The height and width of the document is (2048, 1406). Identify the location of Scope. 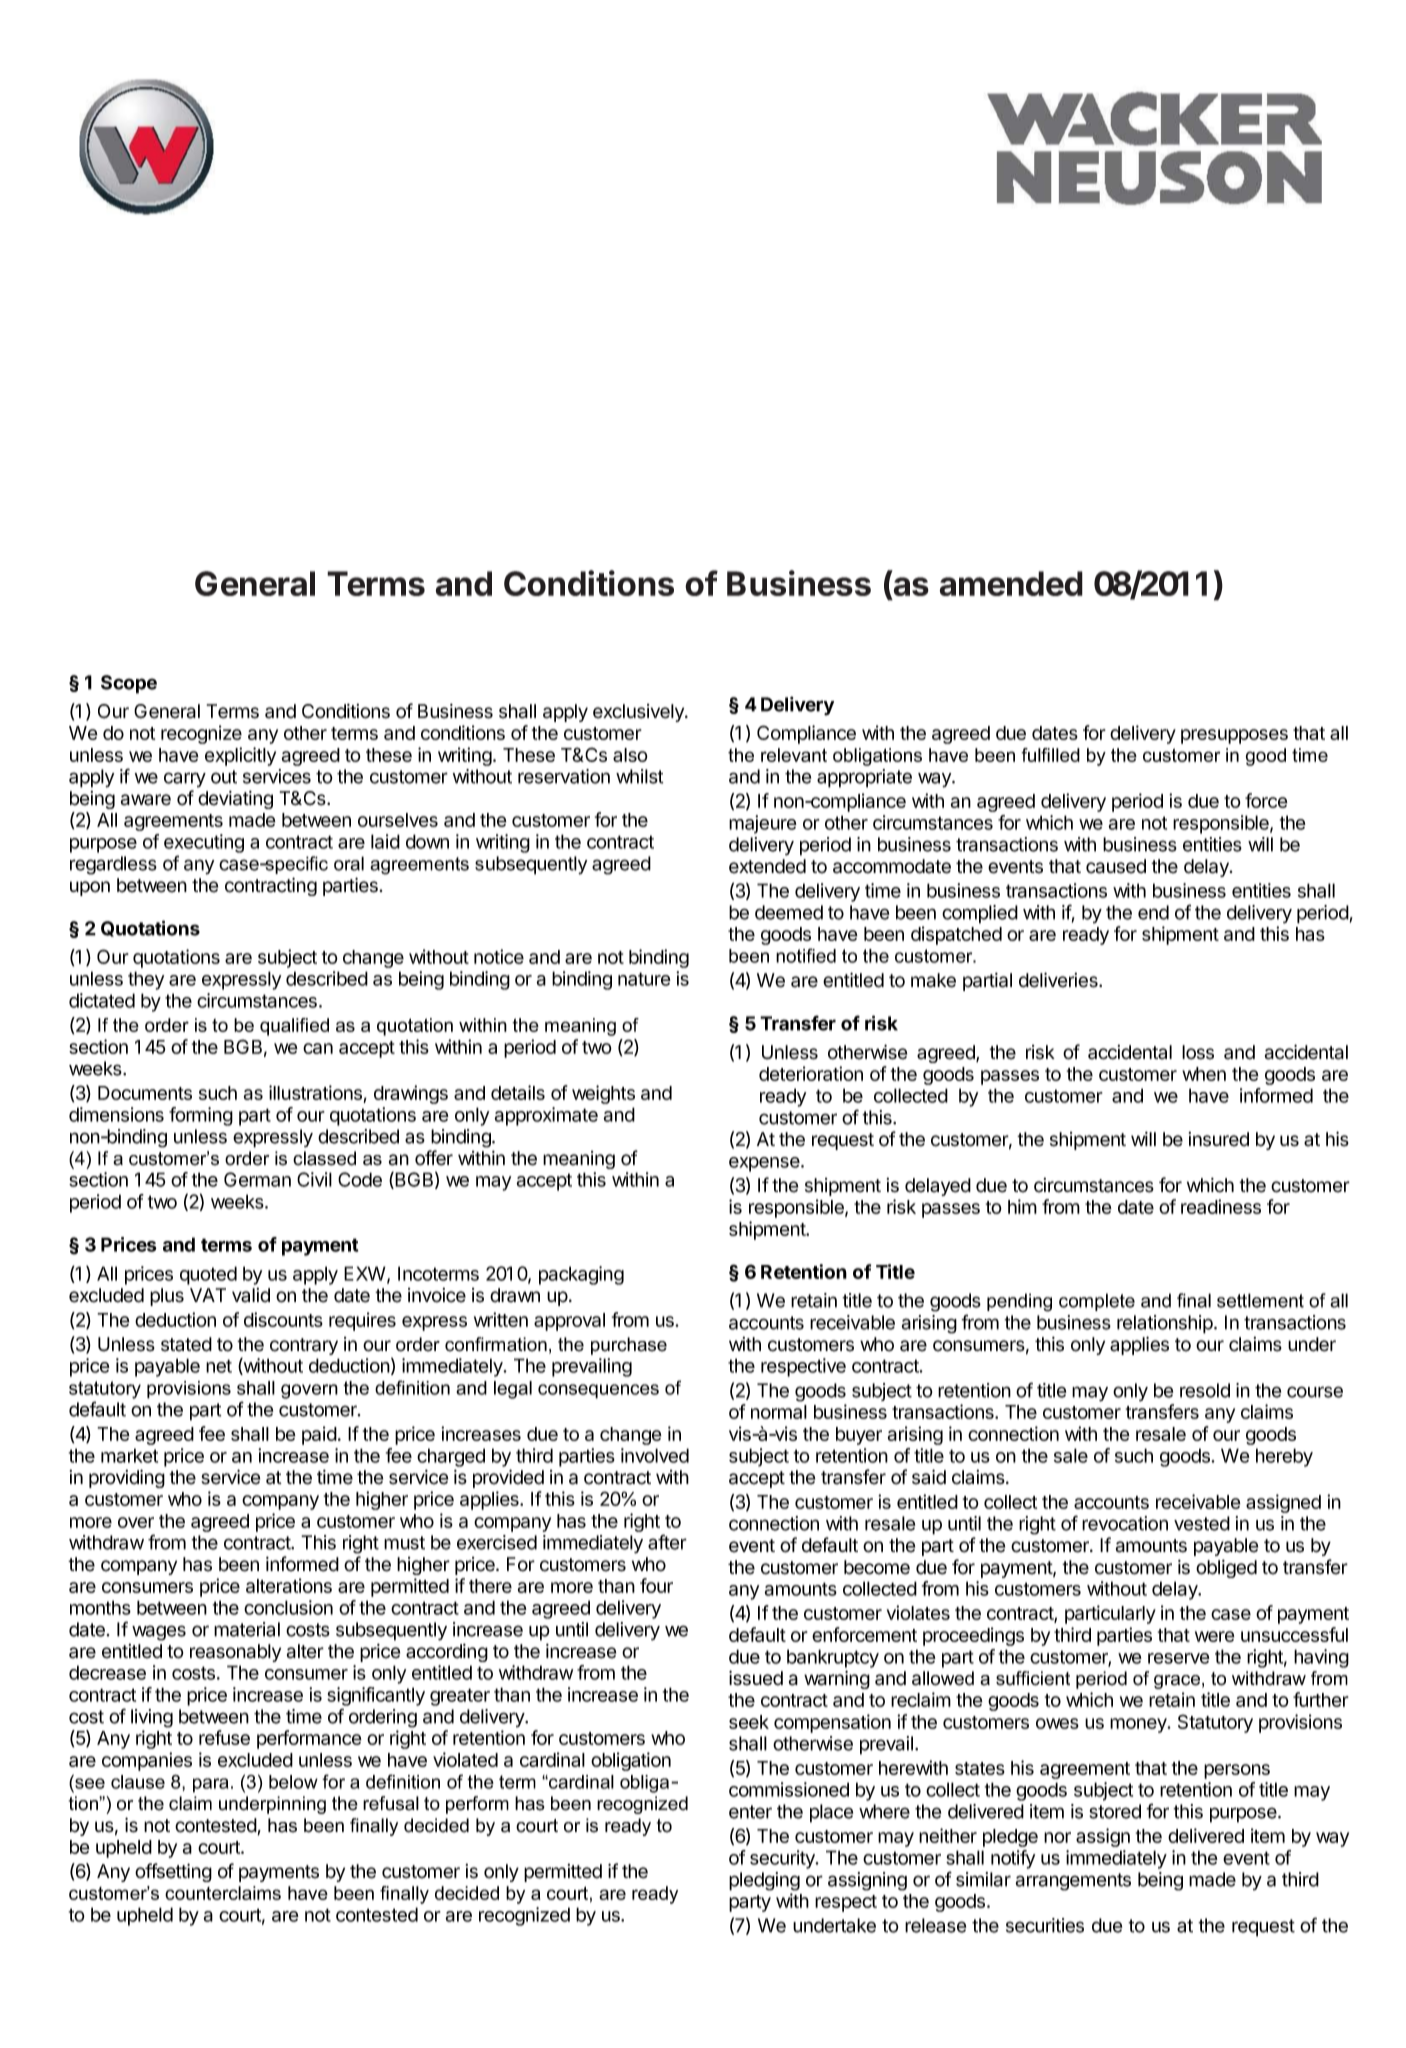
(129, 684).
